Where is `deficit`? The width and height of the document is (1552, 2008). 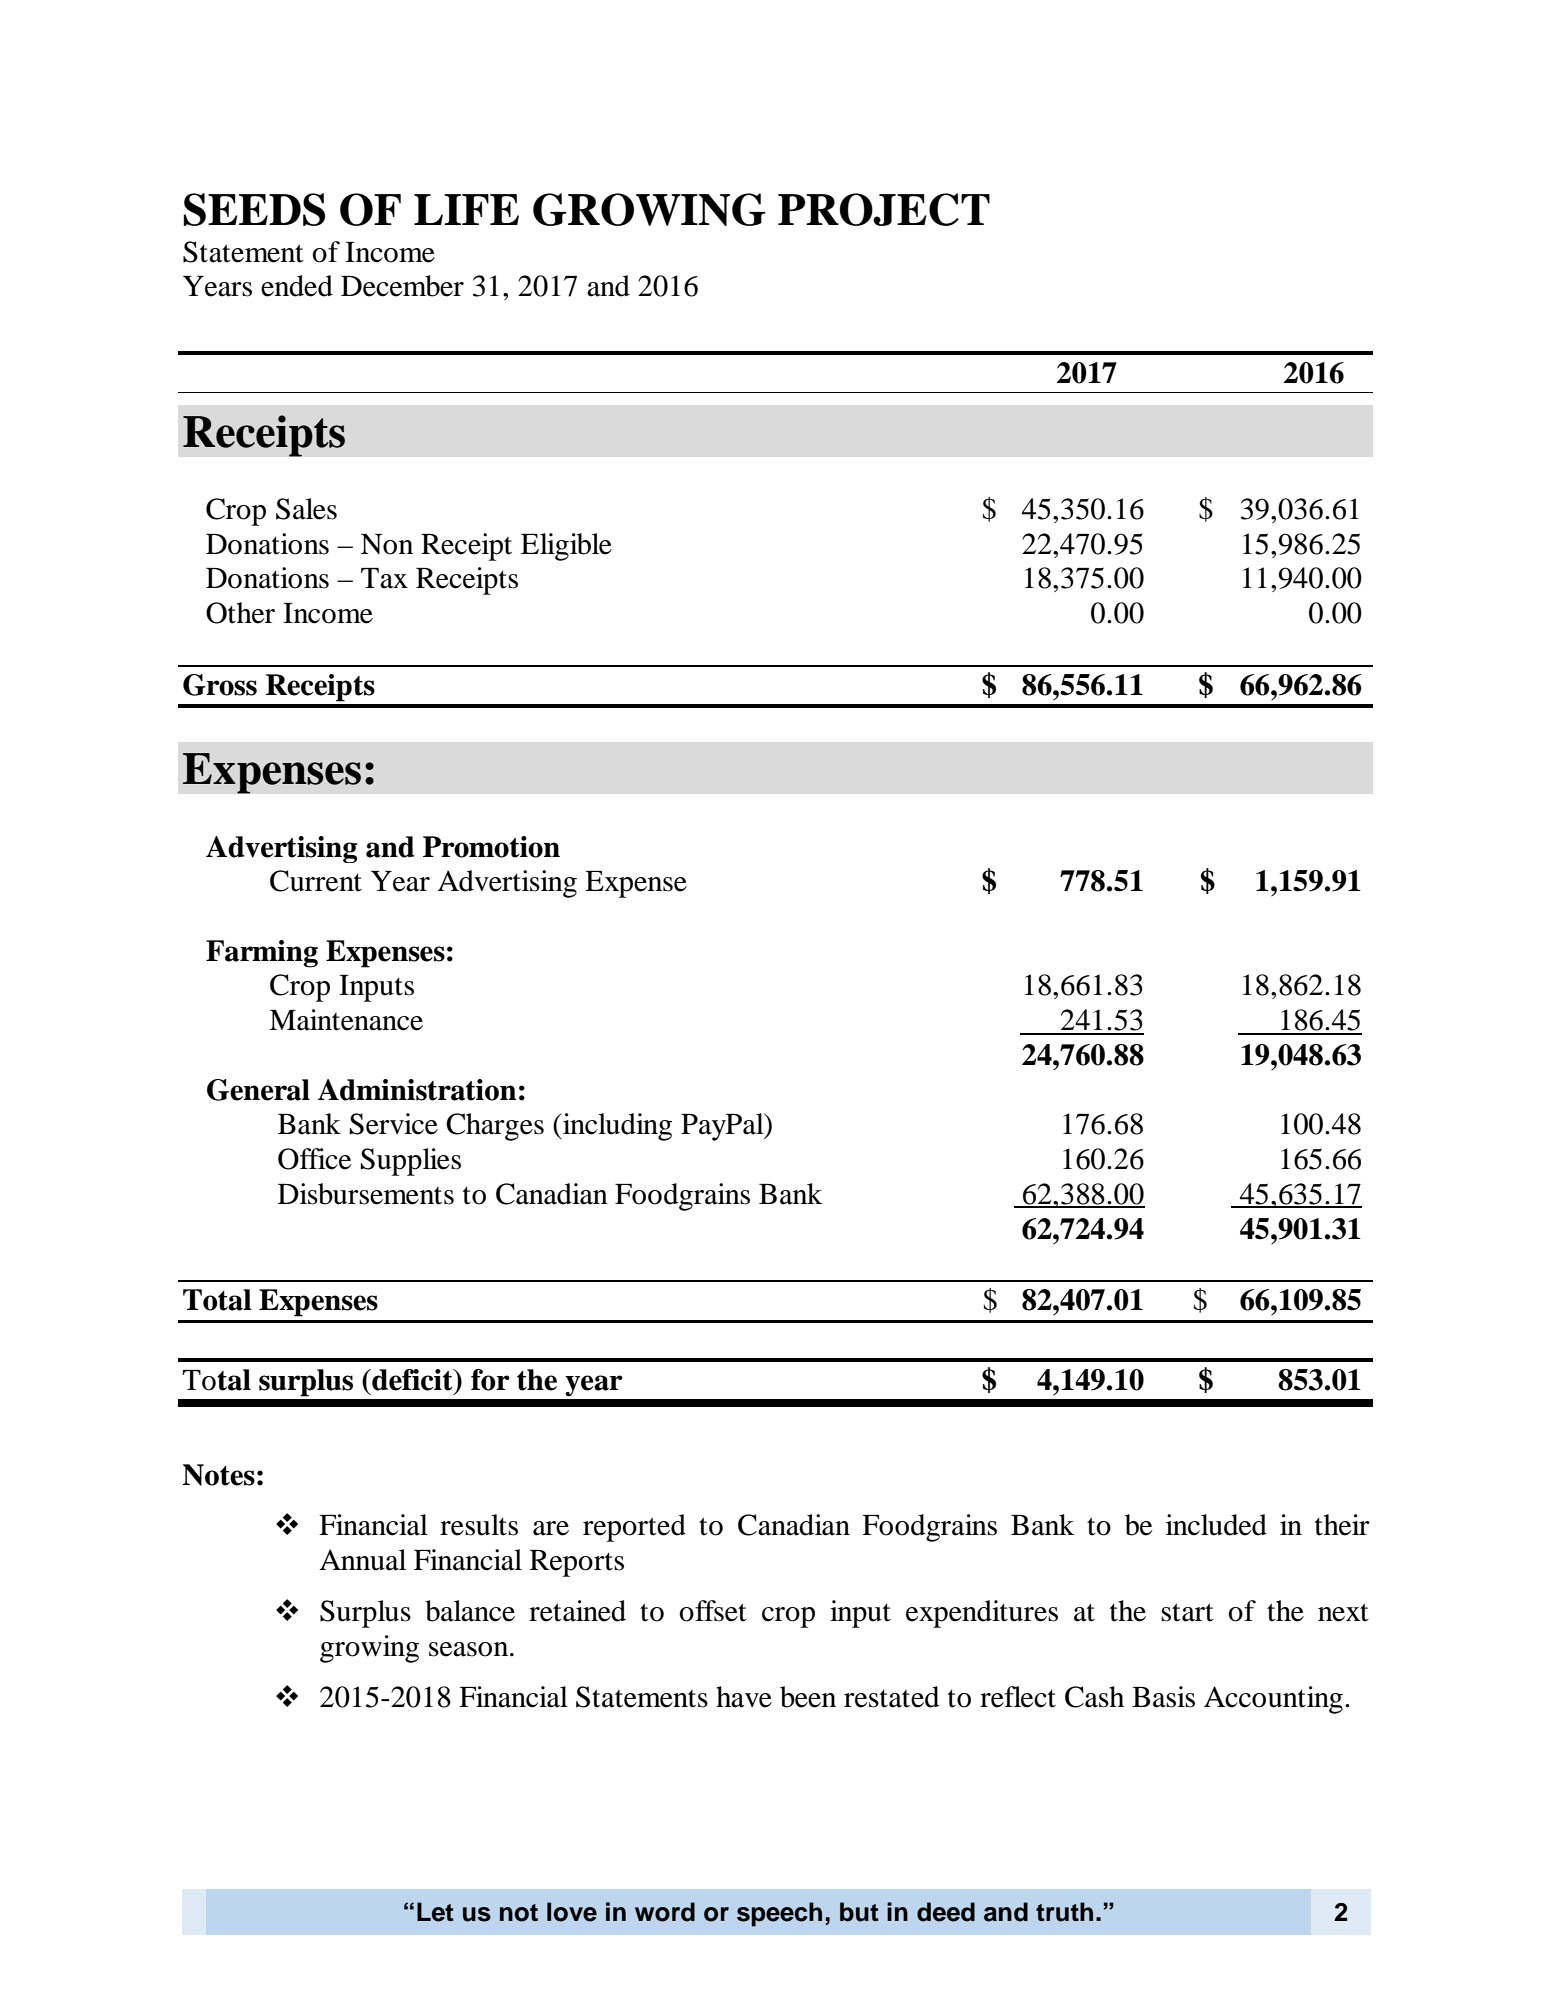
deficit is located at coordinates (412, 1380).
